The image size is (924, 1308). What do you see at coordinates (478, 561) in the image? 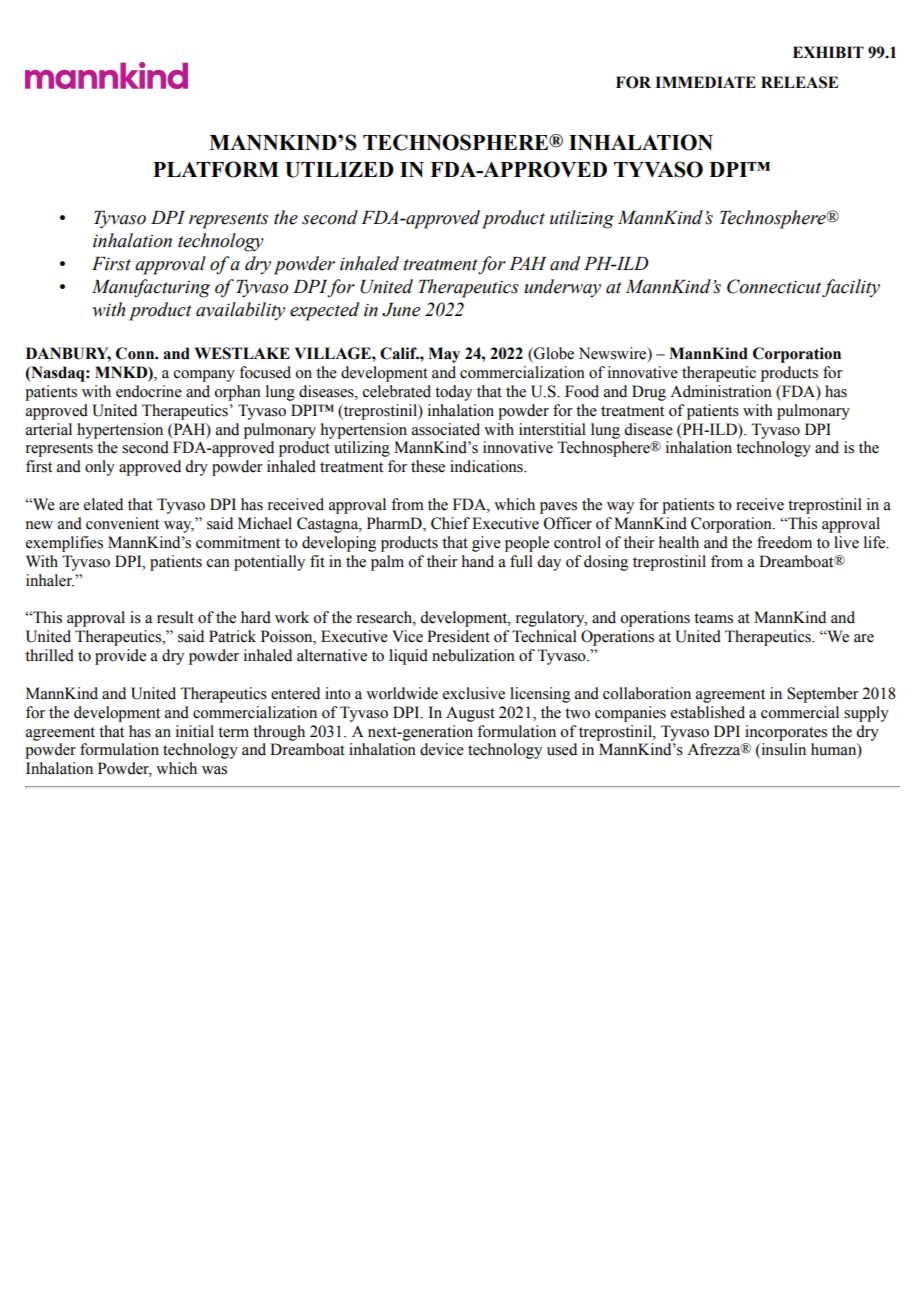
I see `hand` at bounding box center [478, 561].
